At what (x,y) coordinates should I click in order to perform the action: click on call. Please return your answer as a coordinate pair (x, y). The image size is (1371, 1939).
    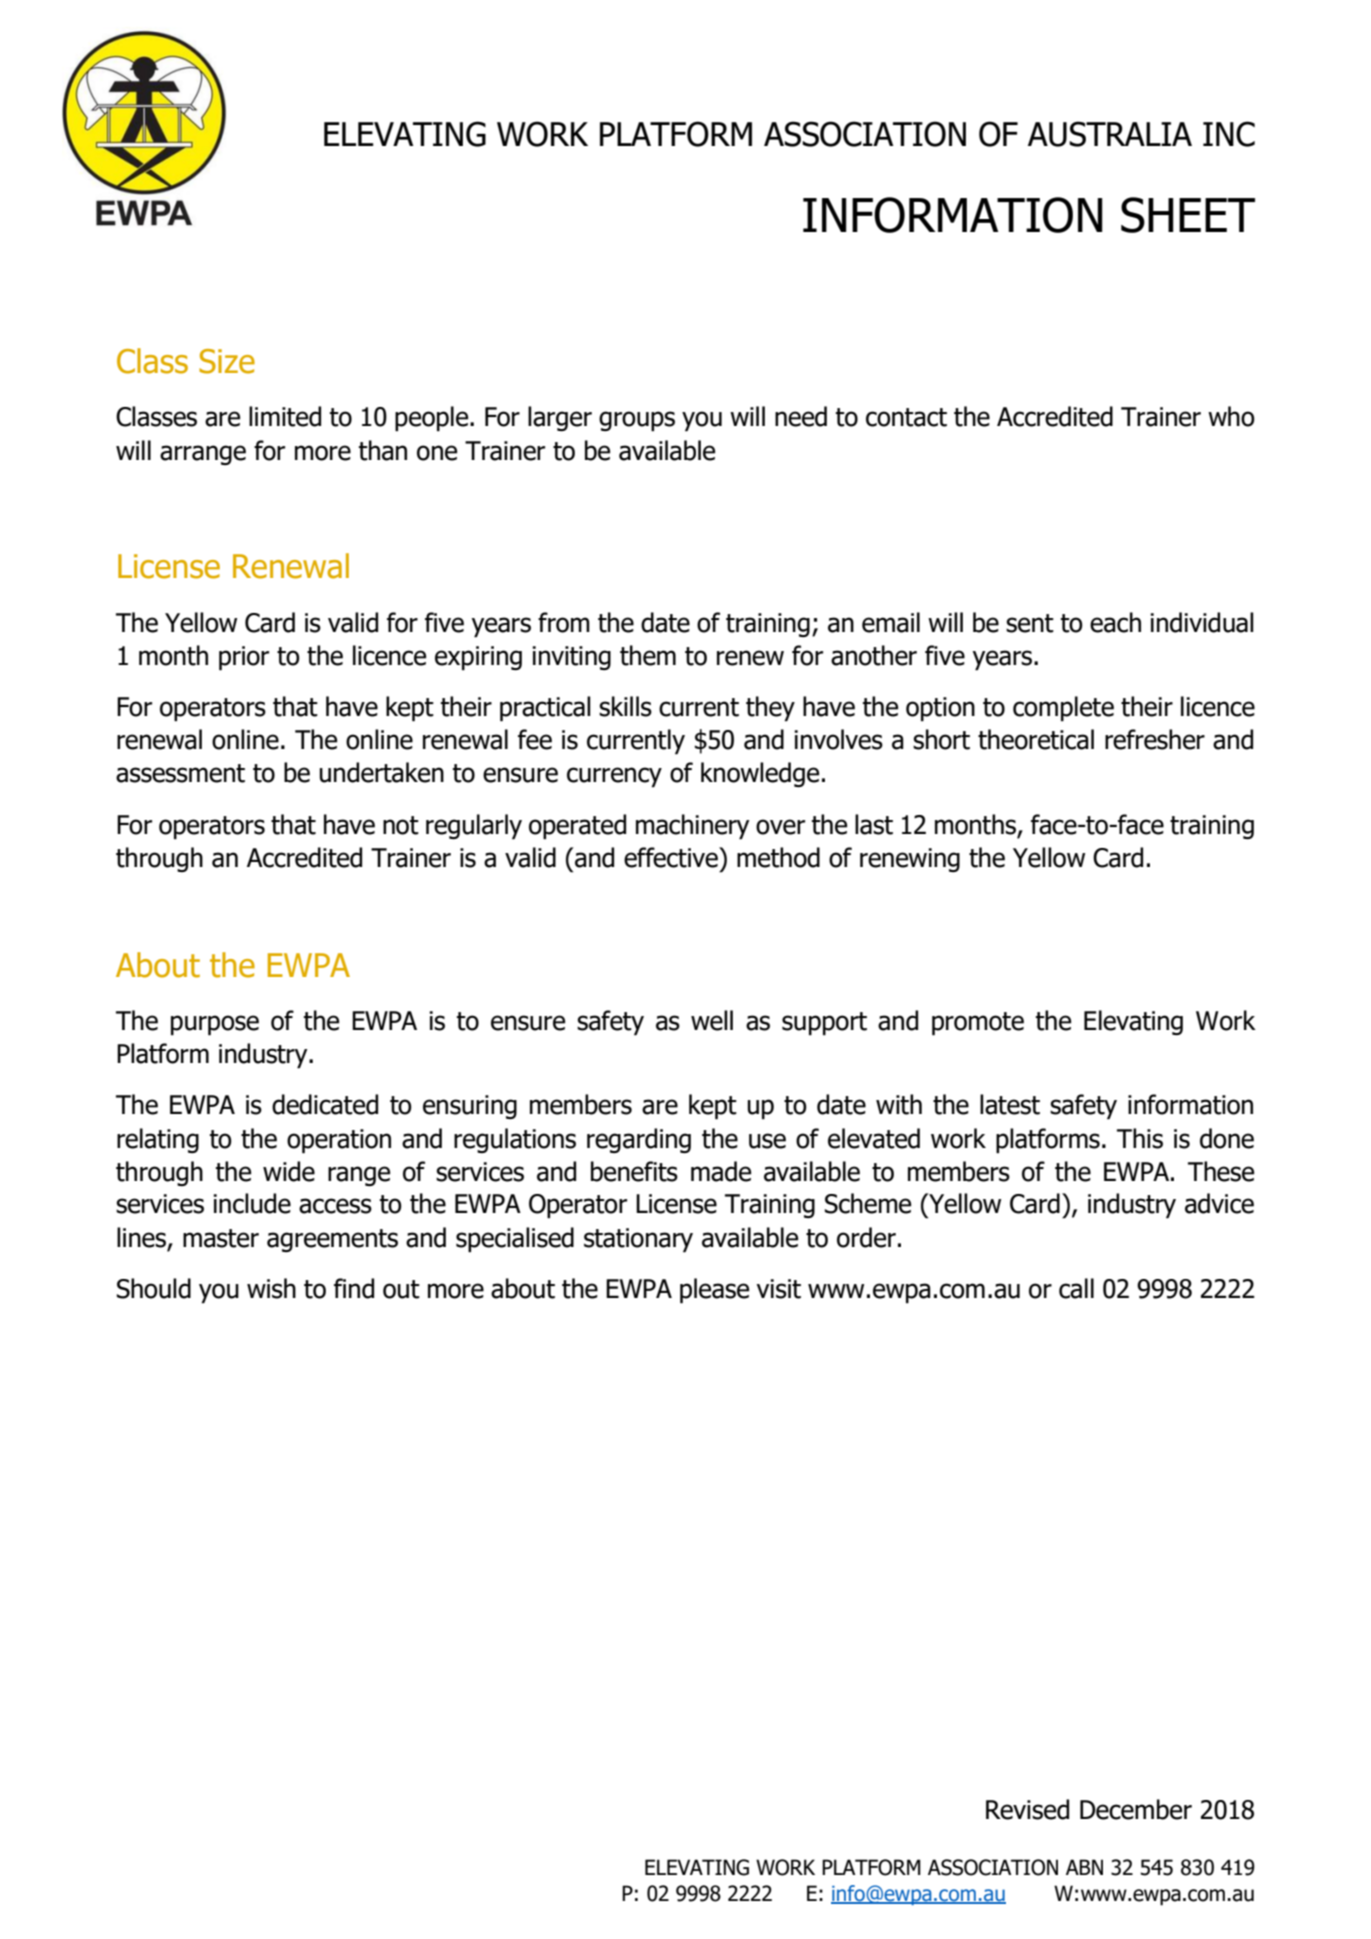
    Looking at the image, I should click on (1076, 1288).
